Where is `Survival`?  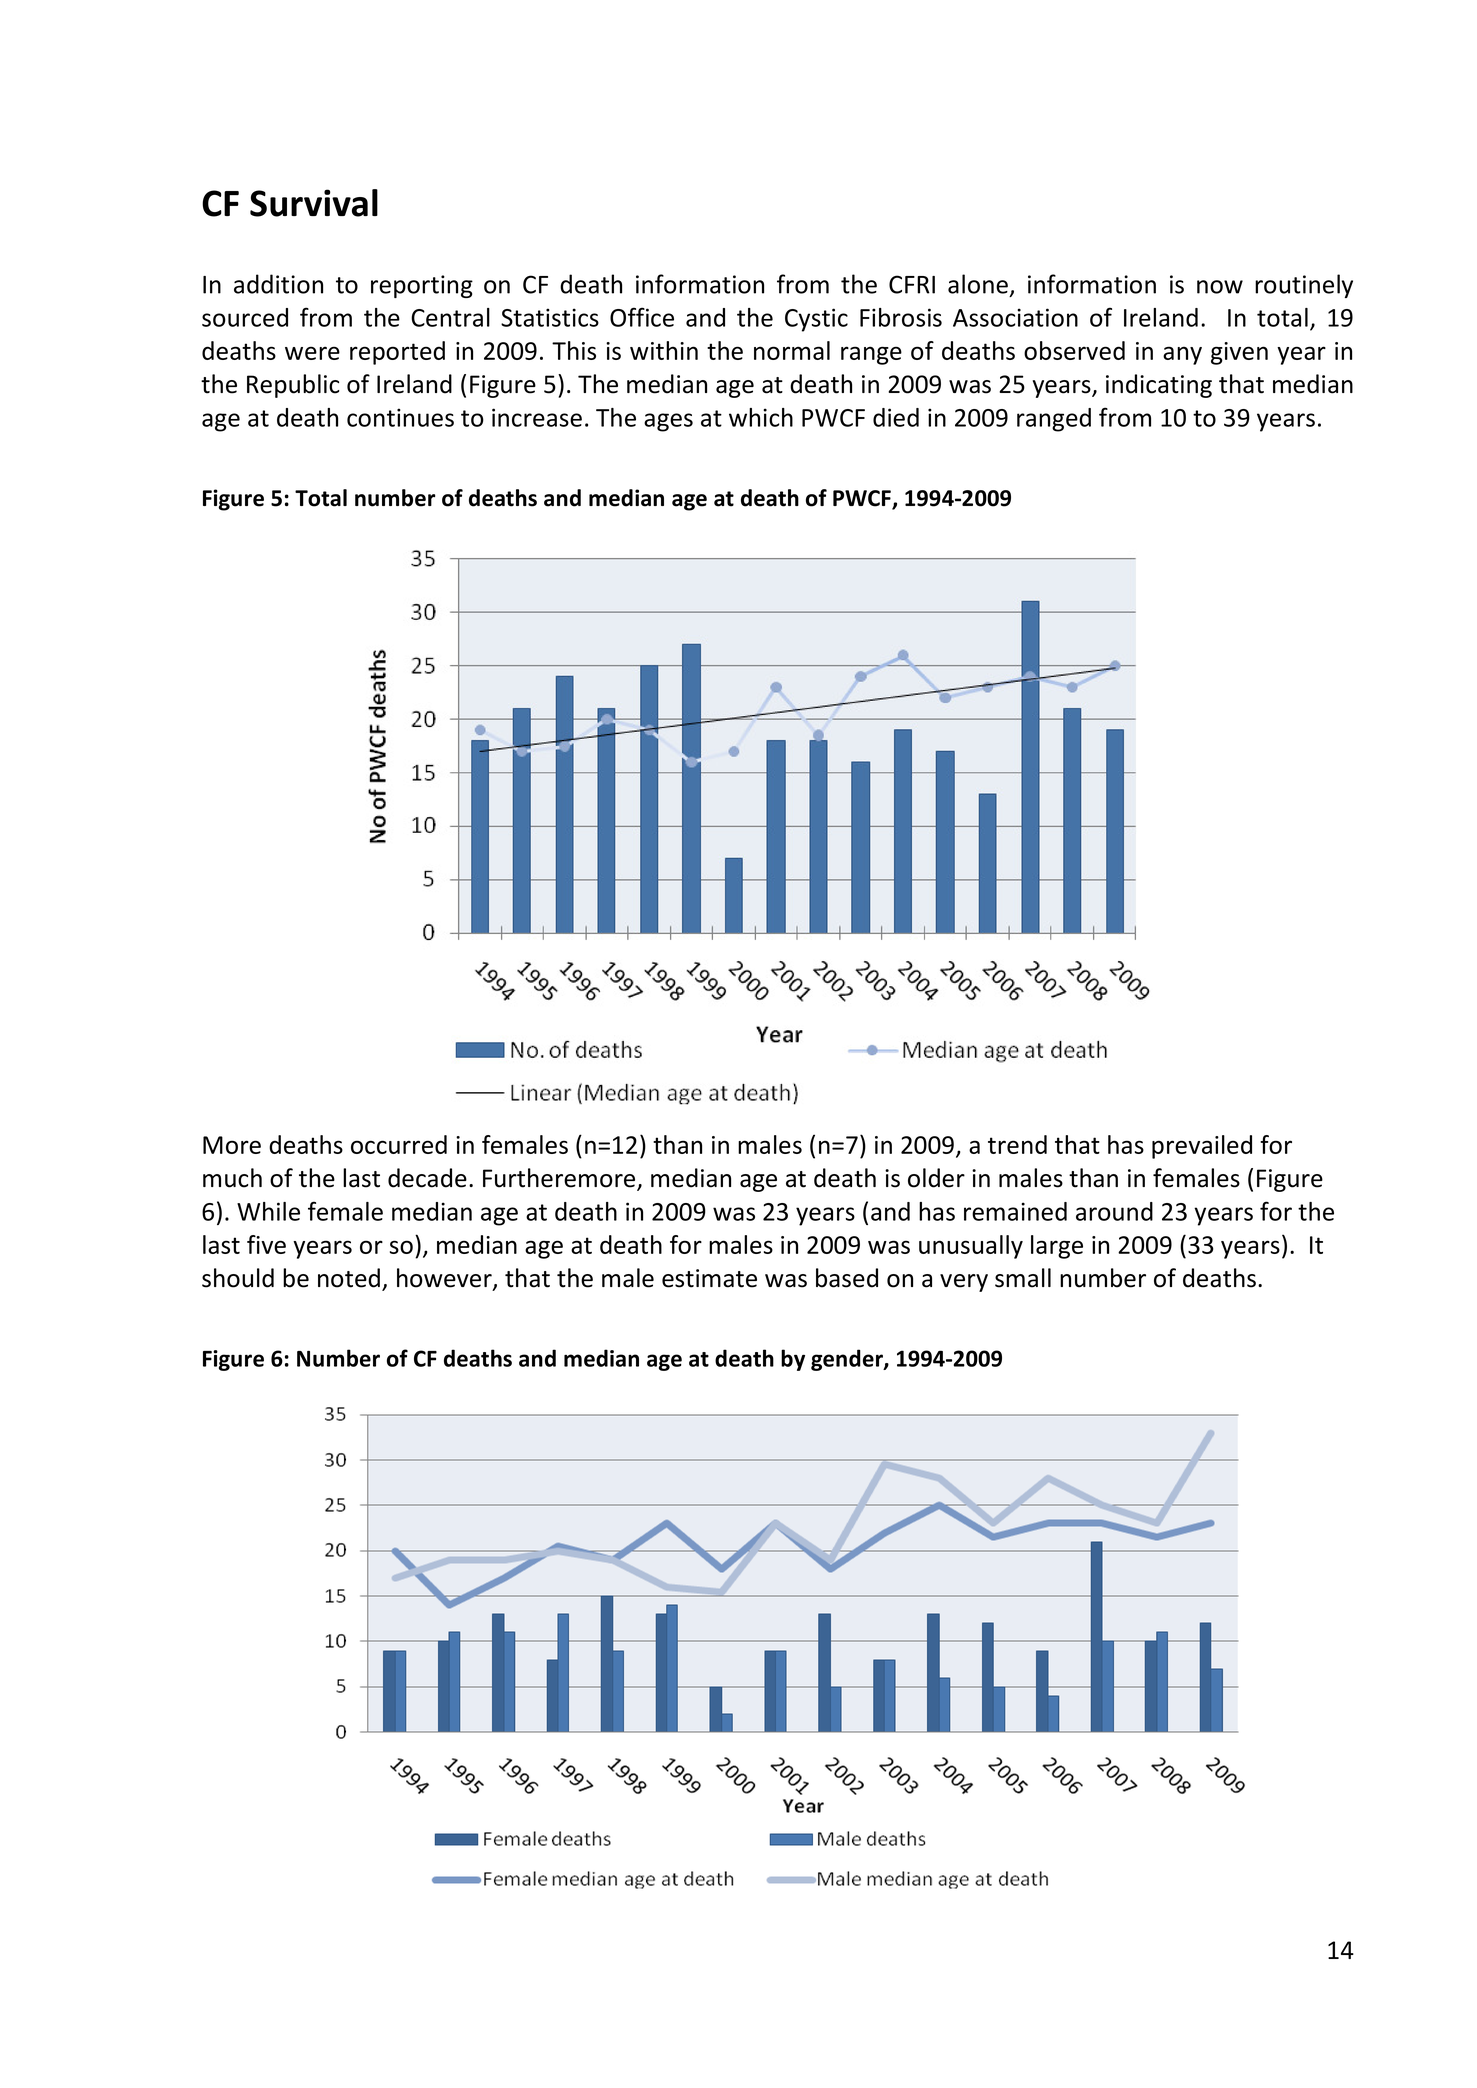 Survival is located at coordinates (314, 203).
